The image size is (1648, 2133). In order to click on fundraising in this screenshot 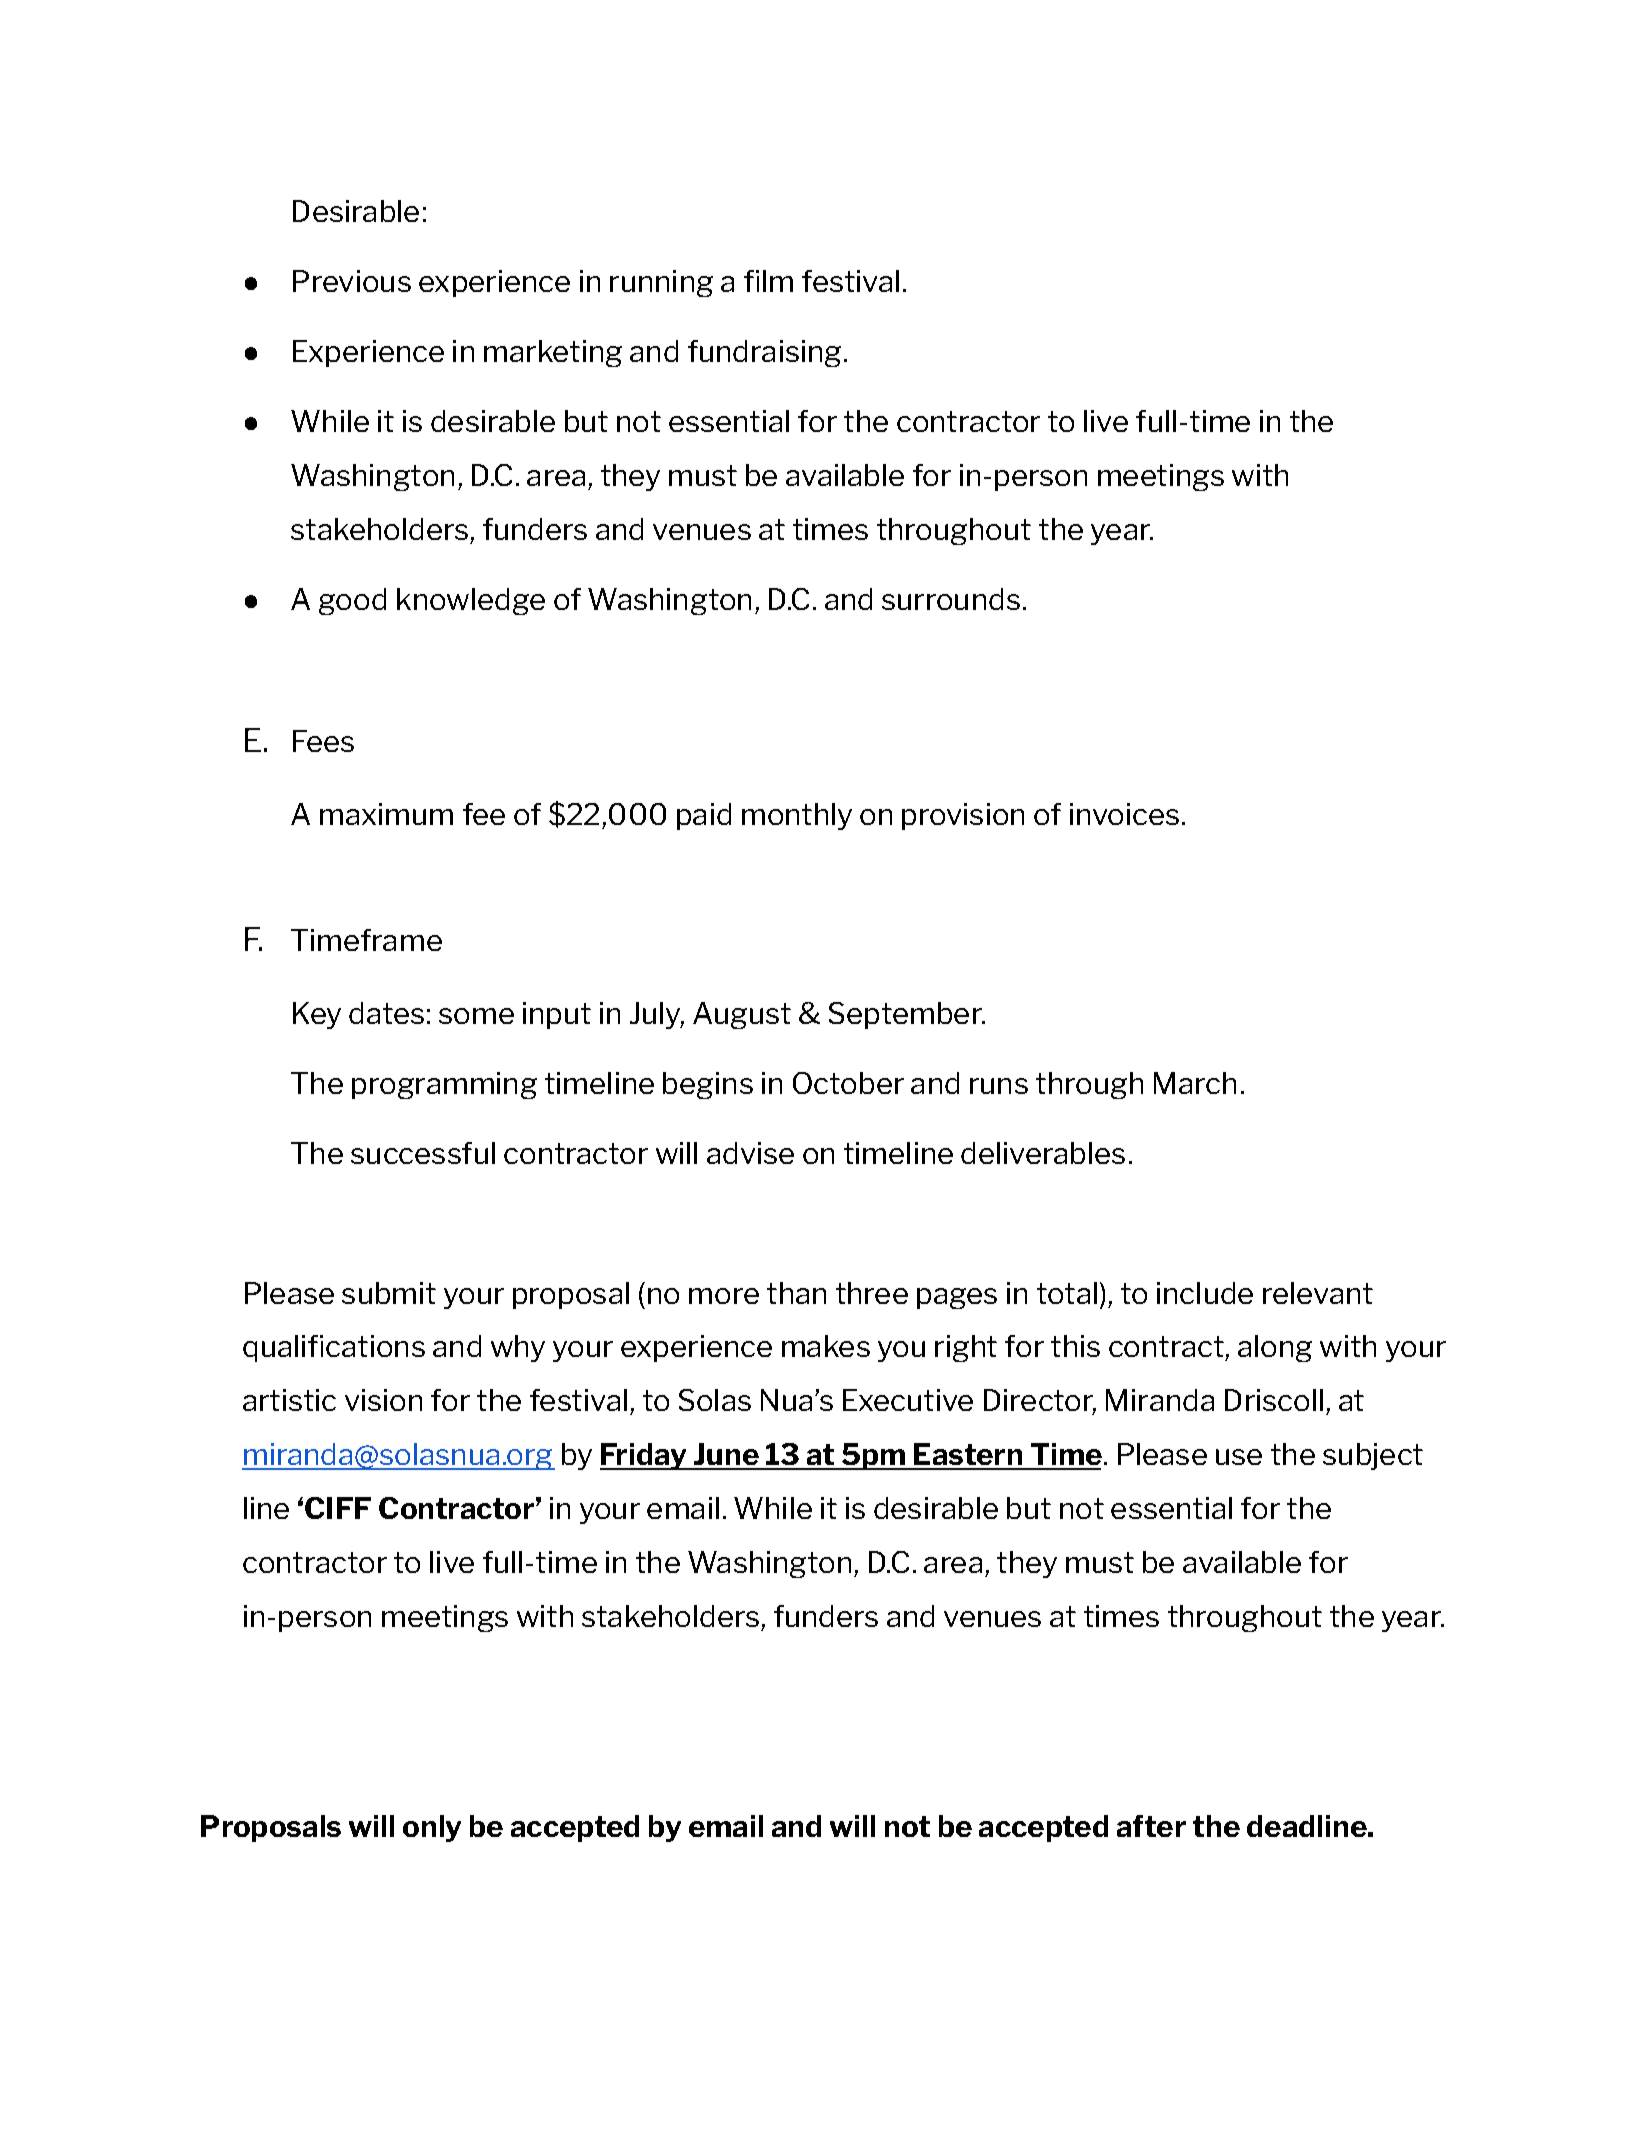, I will do `click(764, 353)`.
